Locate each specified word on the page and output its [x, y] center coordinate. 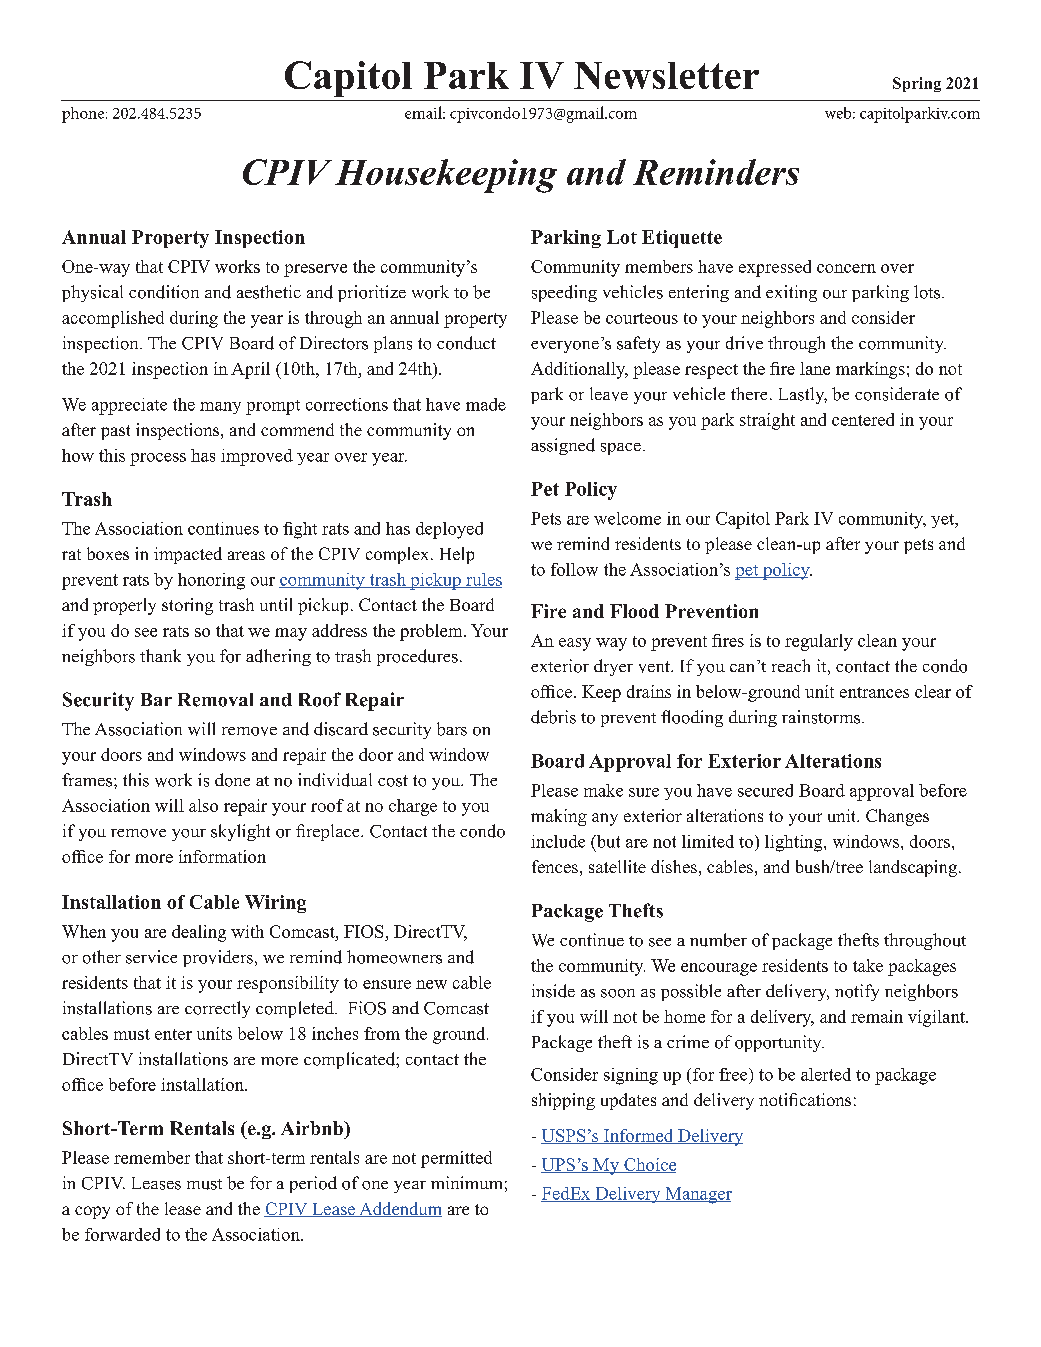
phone [84, 115]
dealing [199, 933]
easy [575, 644]
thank [160, 655]
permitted [456, 1159]
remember [152, 1157]
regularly [819, 642]
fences [555, 866]
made [486, 404]
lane [815, 368]
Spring [917, 84]
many [220, 408]
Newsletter [666, 75]
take [868, 965]
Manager [697, 1195]
